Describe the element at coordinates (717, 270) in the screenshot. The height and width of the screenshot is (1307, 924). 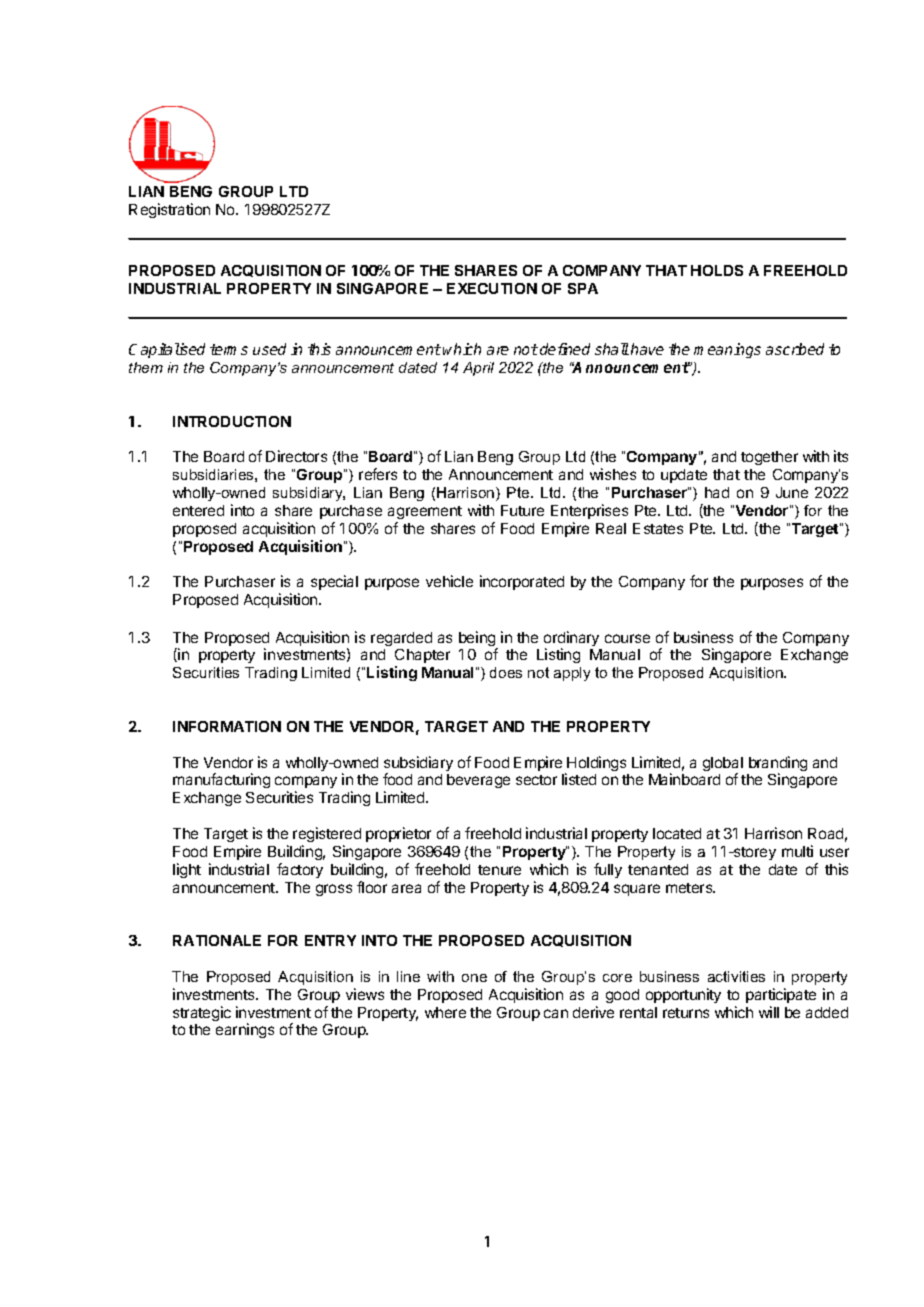
I see `HOLDS` at that location.
